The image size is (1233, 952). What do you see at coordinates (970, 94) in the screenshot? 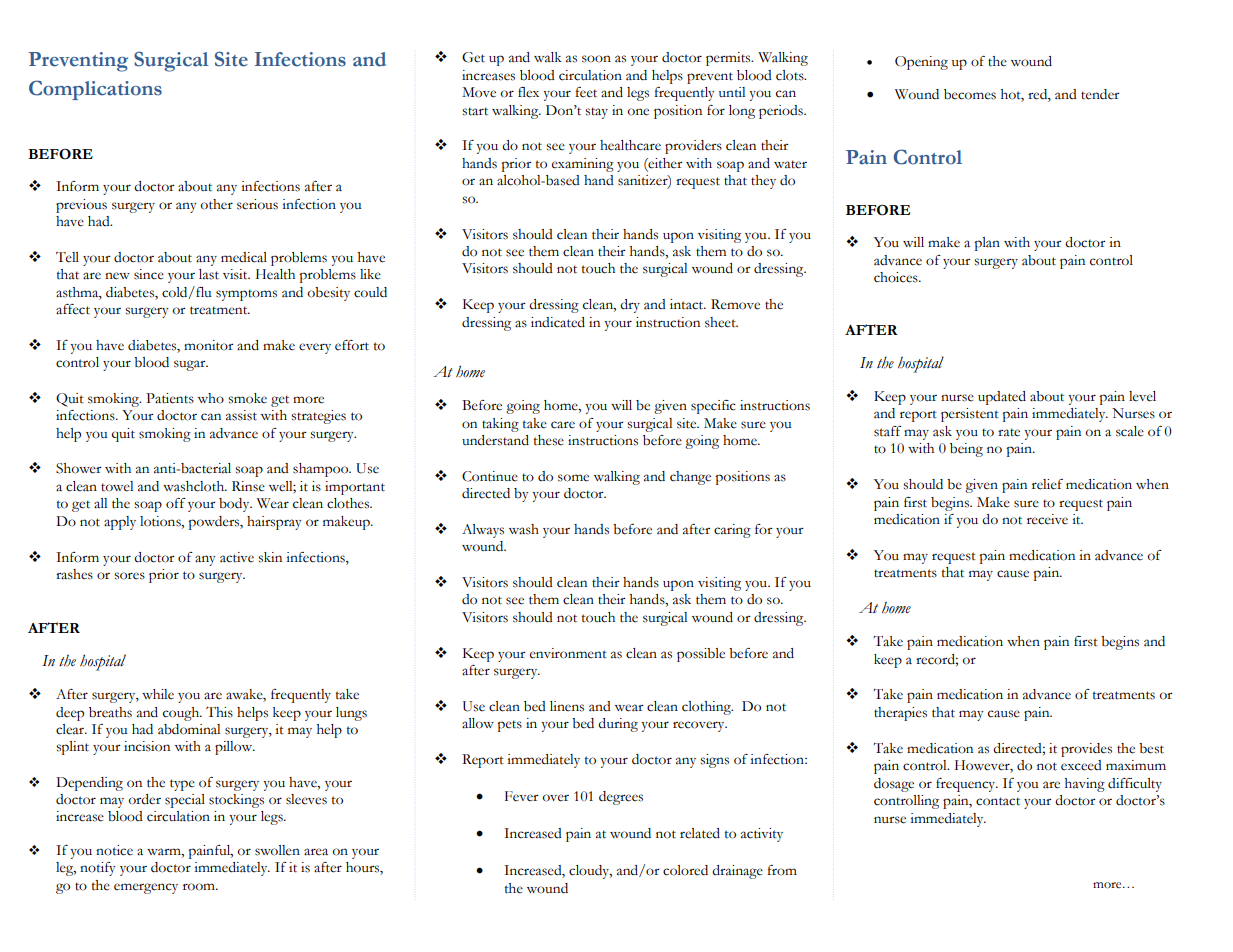
I see `becomes` at bounding box center [970, 94].
